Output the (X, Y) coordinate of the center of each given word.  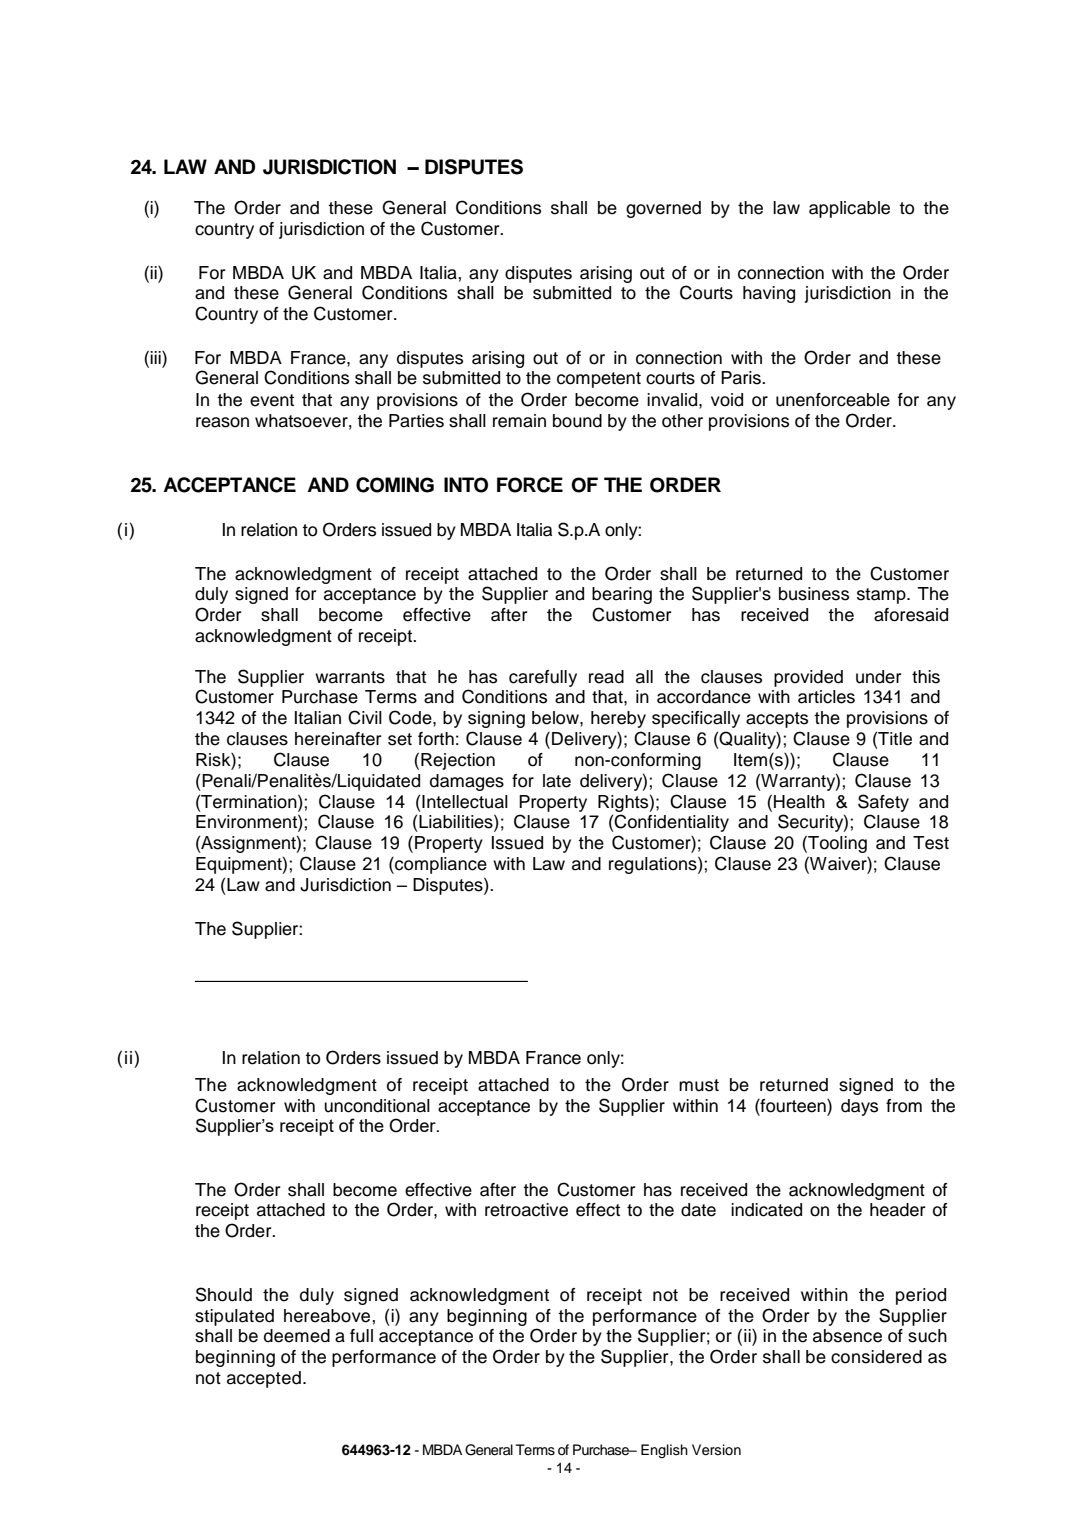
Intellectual (465, 802)
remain (519, 421)
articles (826, 697)
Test (931, 843)
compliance (440, 865)
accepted (264, 1379)
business (814, 594)
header (898, 1210)
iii (156, 357)
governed (663, 209)
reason (222, 422)
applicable (849, 209)
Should (224, 1294)
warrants (350, 677)
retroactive (526, 1210)
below (556, 718)
